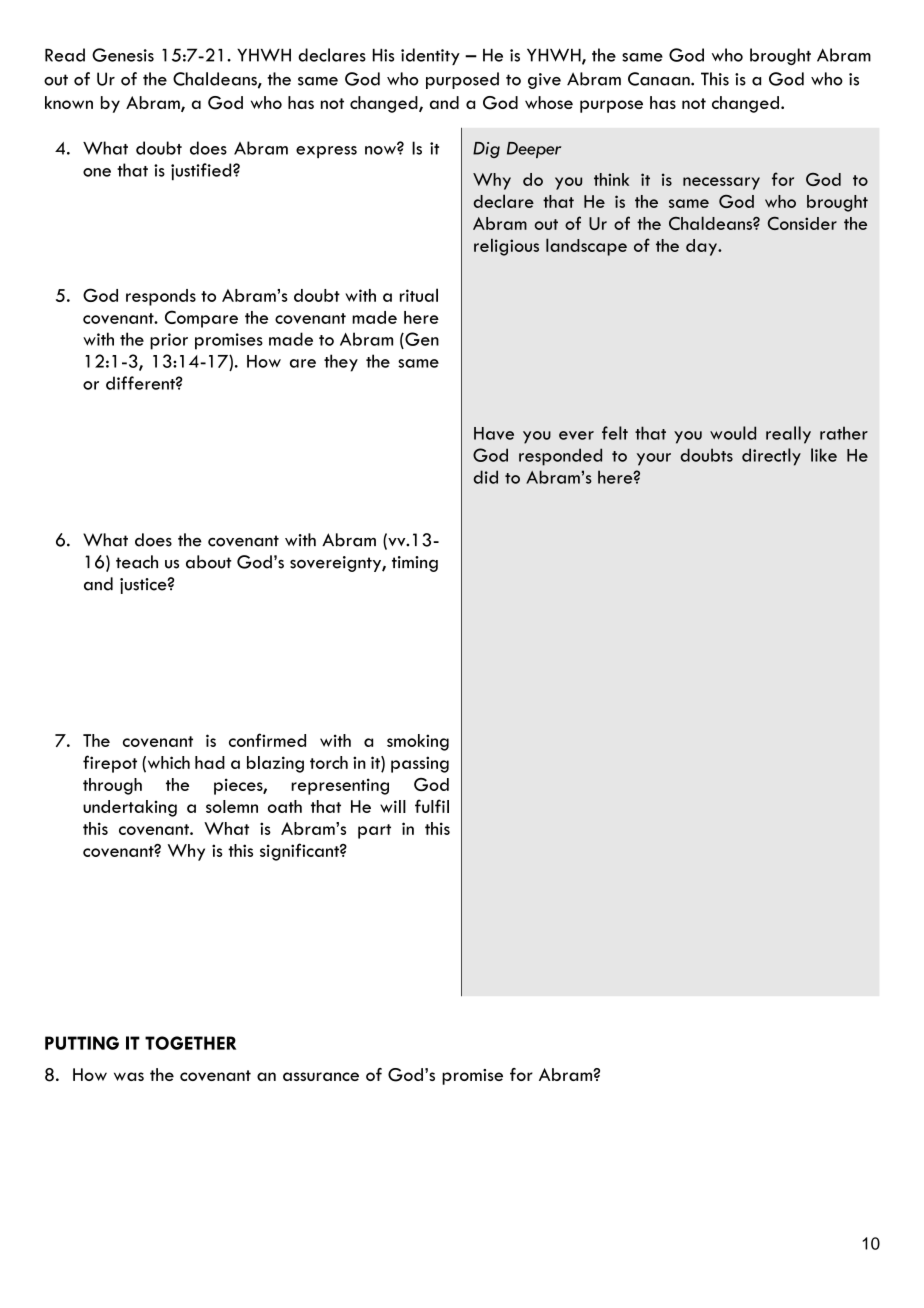 This screenshot has height=1308, width=924. Describe the element at coordinates (321, 1076) in the screenshot. I see `assurance` at that location.
